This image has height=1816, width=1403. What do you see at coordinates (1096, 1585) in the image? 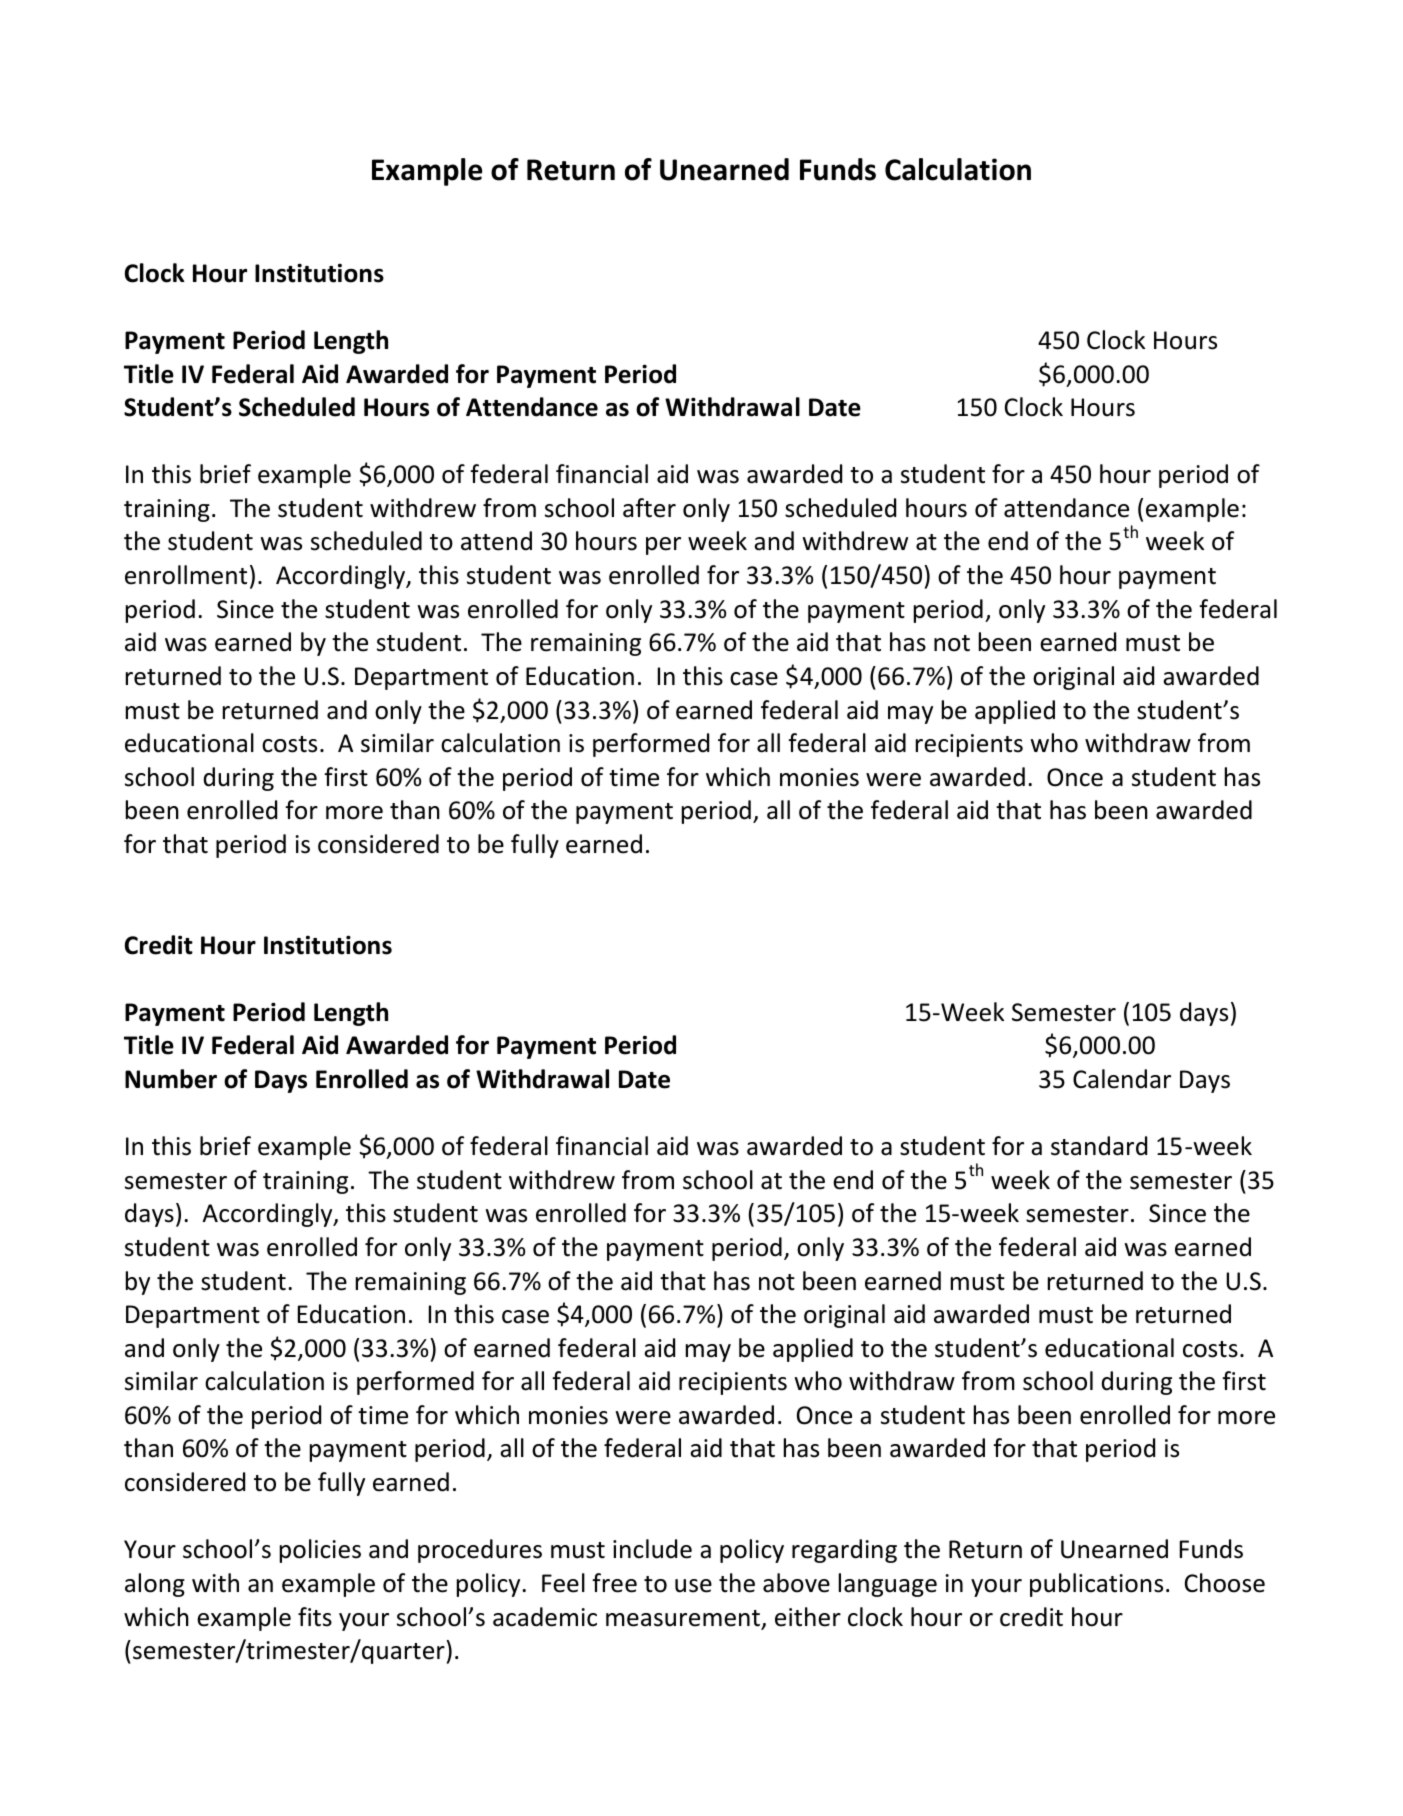
I see `publications` at bounding box center [1096, 1585].
